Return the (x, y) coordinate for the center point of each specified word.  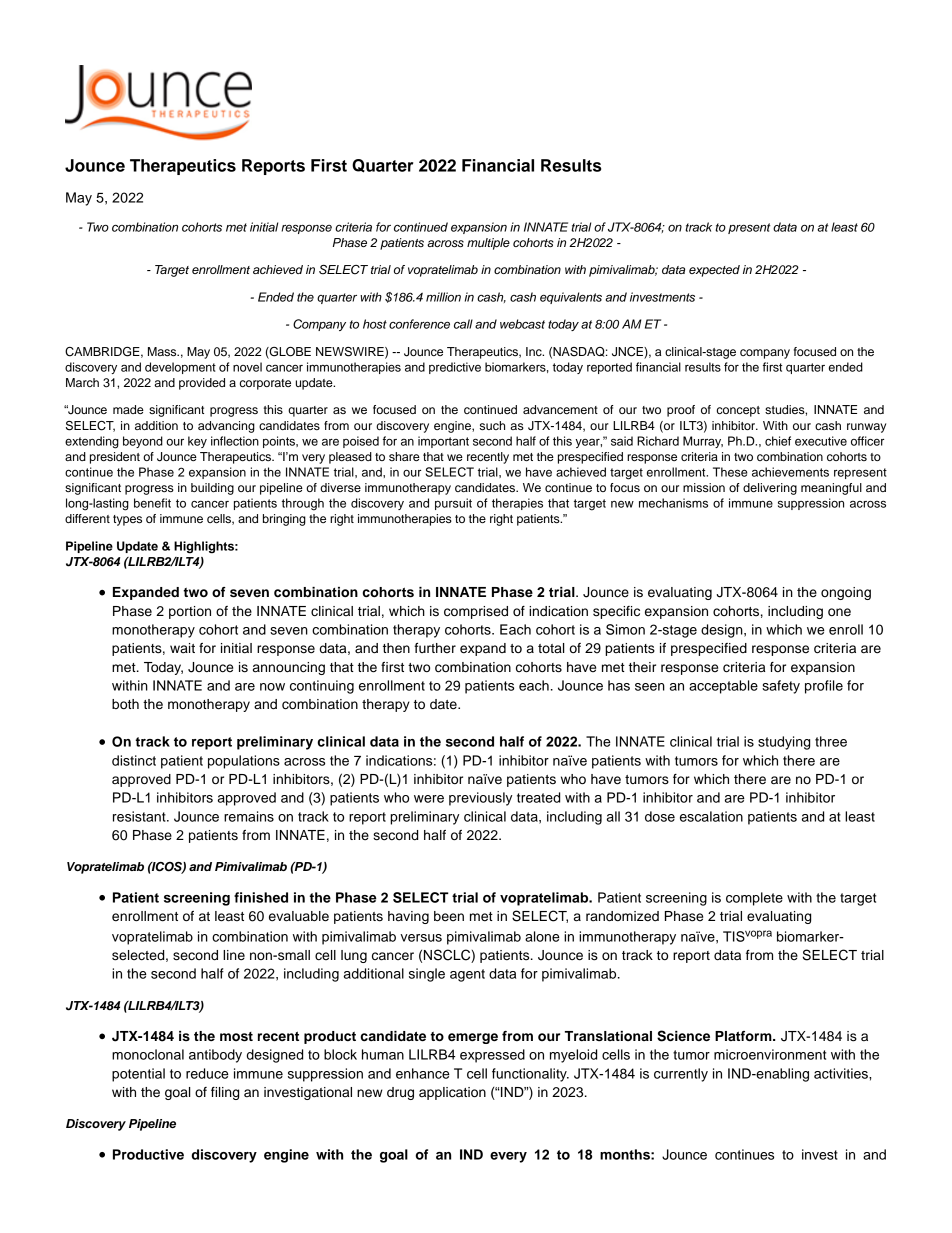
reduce (207, 1073)
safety (781, 687)
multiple (488, 244)
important (443, 442)
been (449, 916)
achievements (790, 472)
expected (714, 271)
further (435, 648)
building (212, 489)
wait (182, 648)
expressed (492, 1056)
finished (261, 897)
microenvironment (770, 1054)
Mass (163, 351)
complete (754, 899)
